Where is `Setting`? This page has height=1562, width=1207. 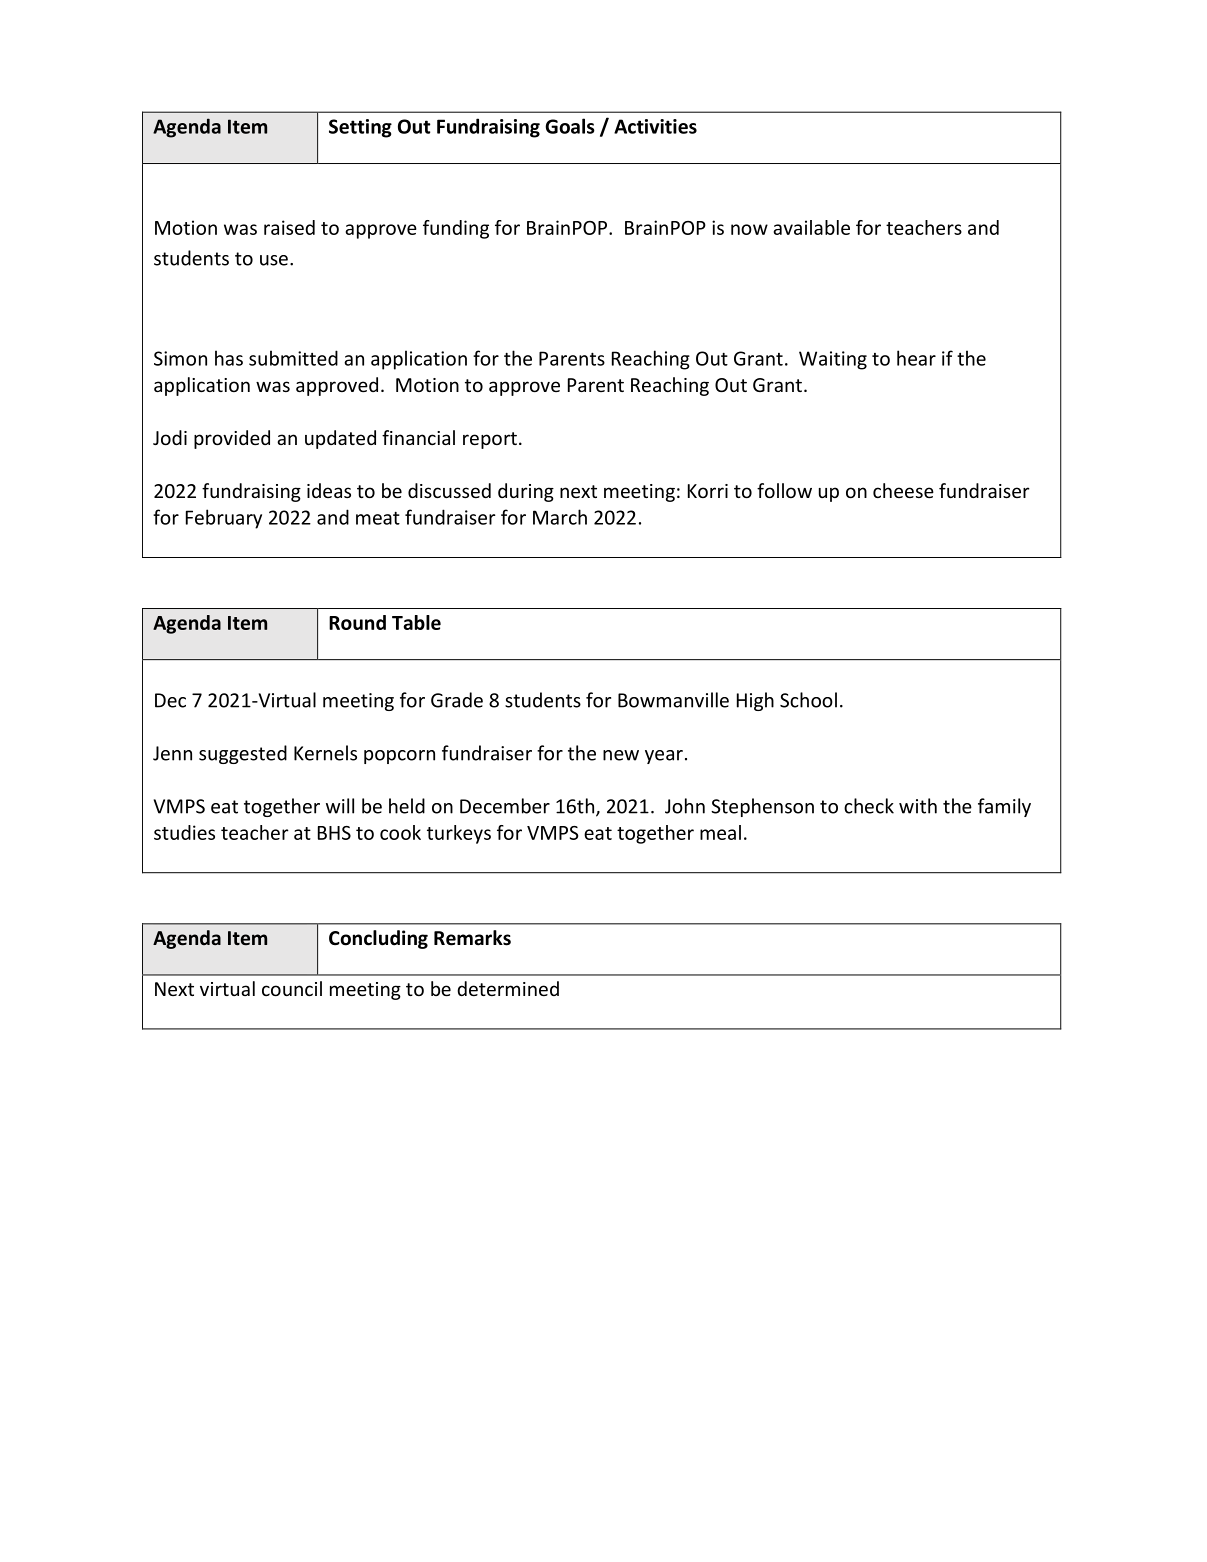
Setting is located at coordinates (360, 128).
